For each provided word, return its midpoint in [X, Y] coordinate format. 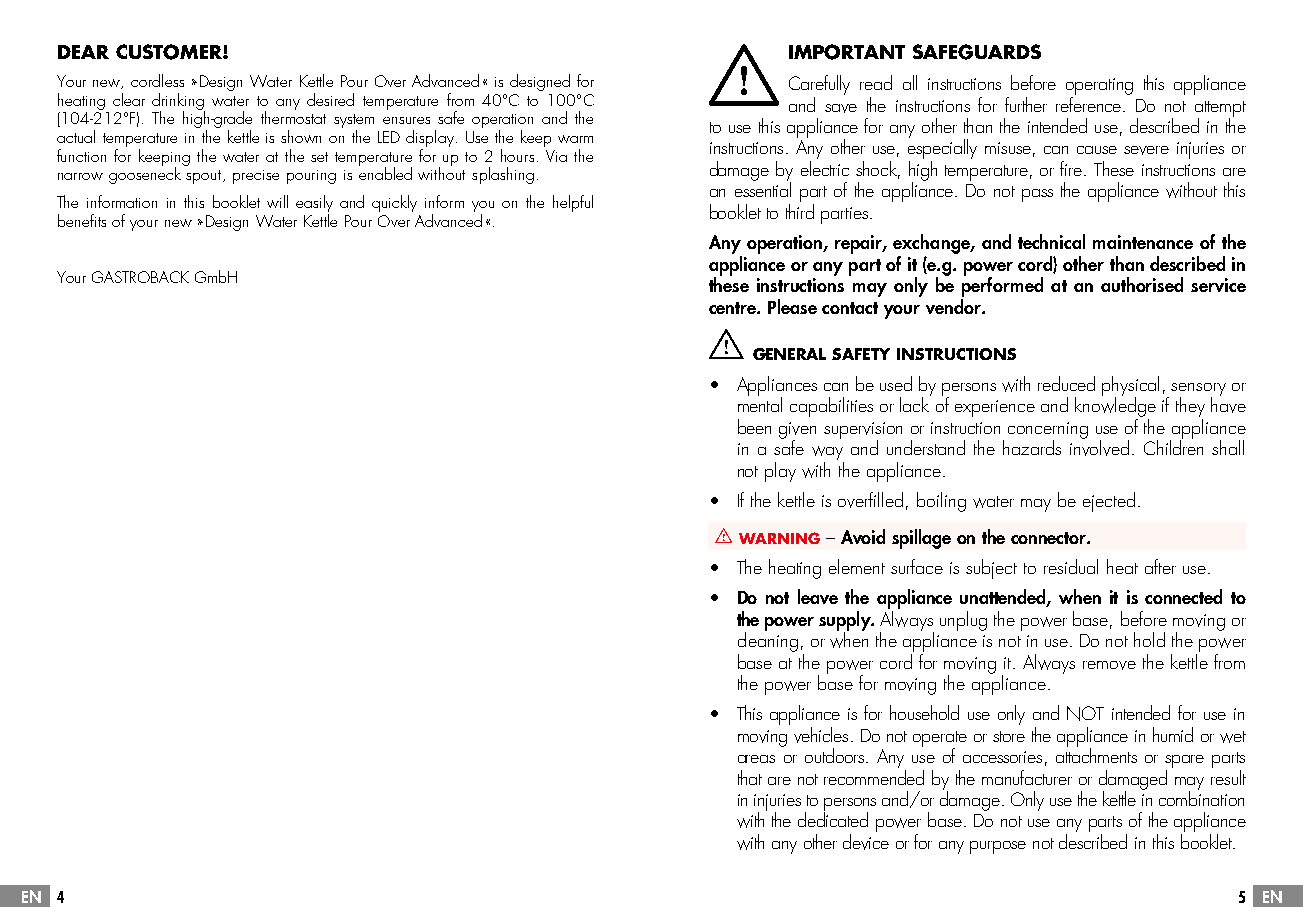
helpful [573, 203]
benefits [82, 220]
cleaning [768, 641]
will [277, 201]
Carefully [819, 85]
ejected [1109, 502]
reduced [1066, 383]
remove [1109, 665]
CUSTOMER [170, 52]
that [750, 777]
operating [1099, 86]
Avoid [863, 536]
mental [760, 403]
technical [1051, 241]
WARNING [779, 538]
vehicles [821, 735]
